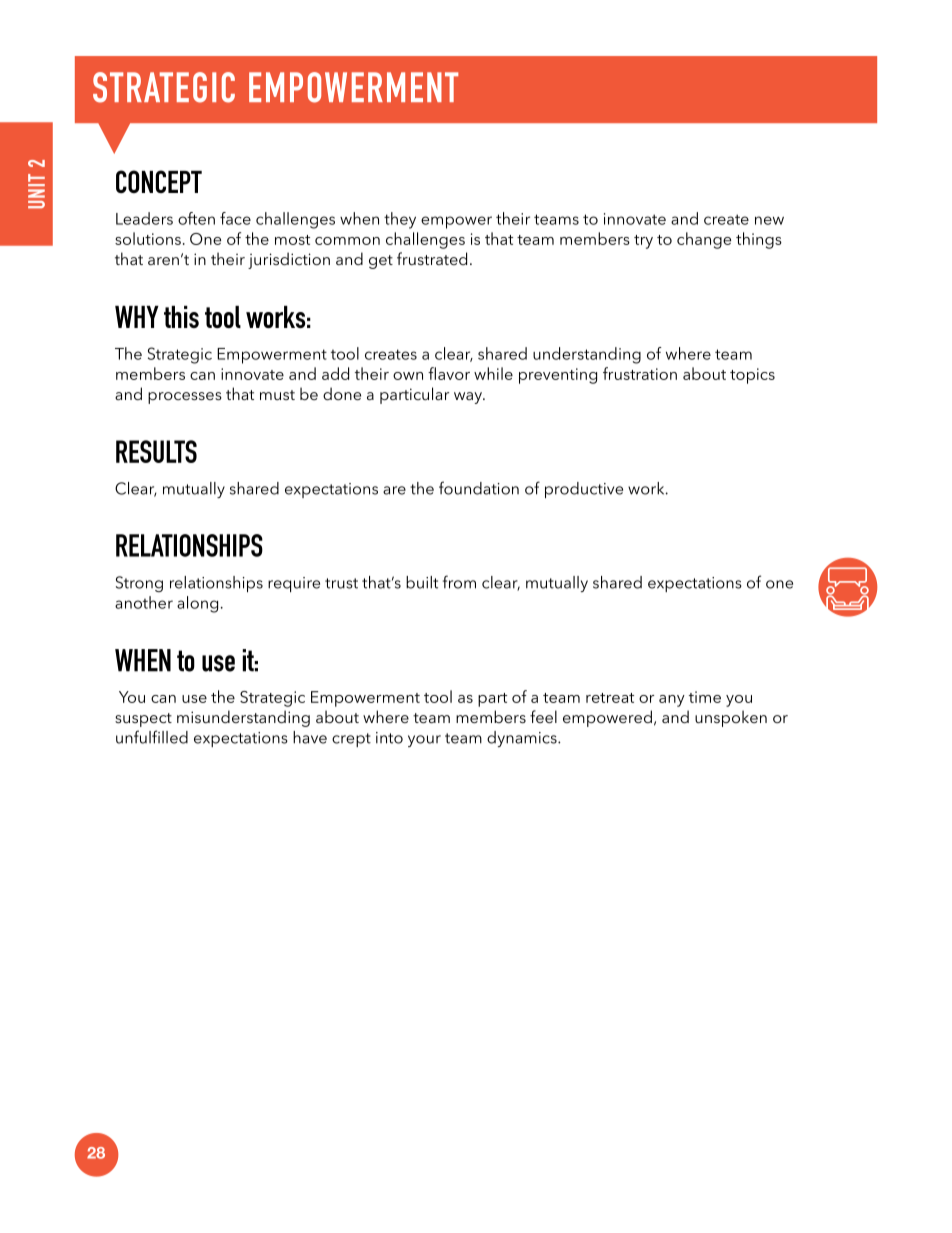 This screenshot has height=1233, width=952. Describe the element at coordinates (640, 373) in the screenshot. I see `frustration` at that location.
